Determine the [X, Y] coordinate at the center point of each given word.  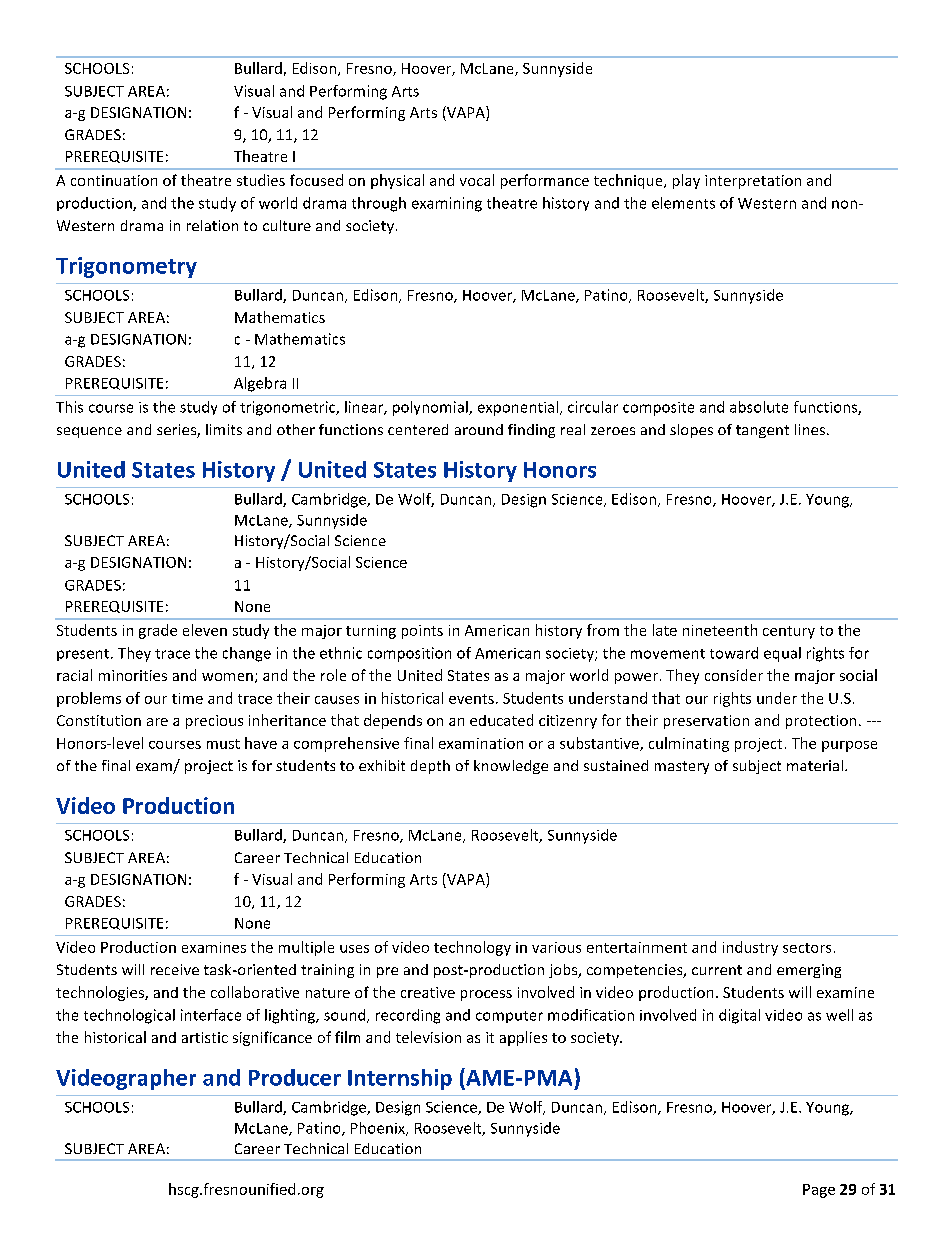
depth [430, 767]
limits [224, 429]
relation [212, 225]
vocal [477, 180]
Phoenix [379, 1129]
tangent [762, 431]
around [479, 429]
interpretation [753, 182]
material [815, 765]
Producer [295, 1077]
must [223, 744]
